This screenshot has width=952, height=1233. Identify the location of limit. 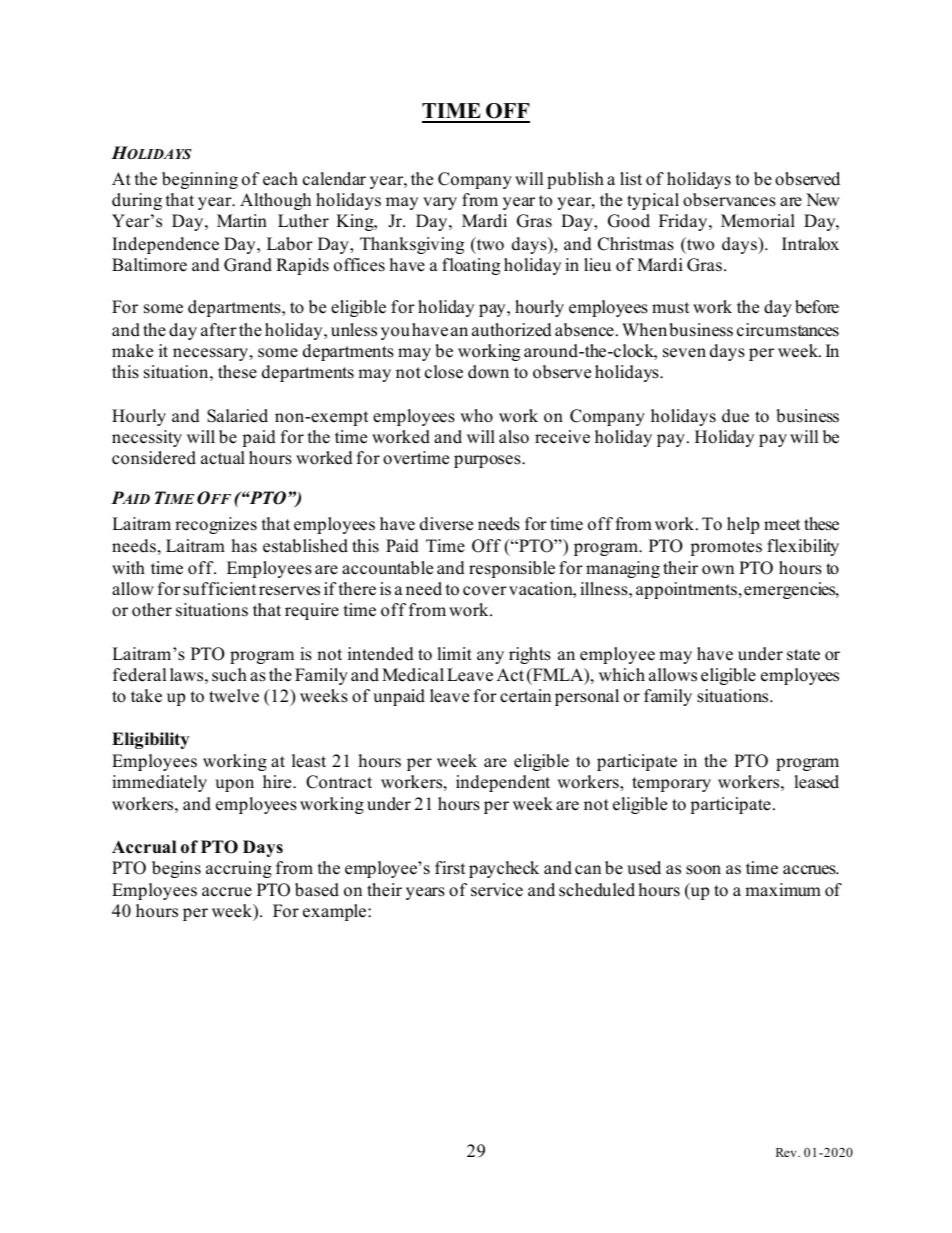
(454, 653).
